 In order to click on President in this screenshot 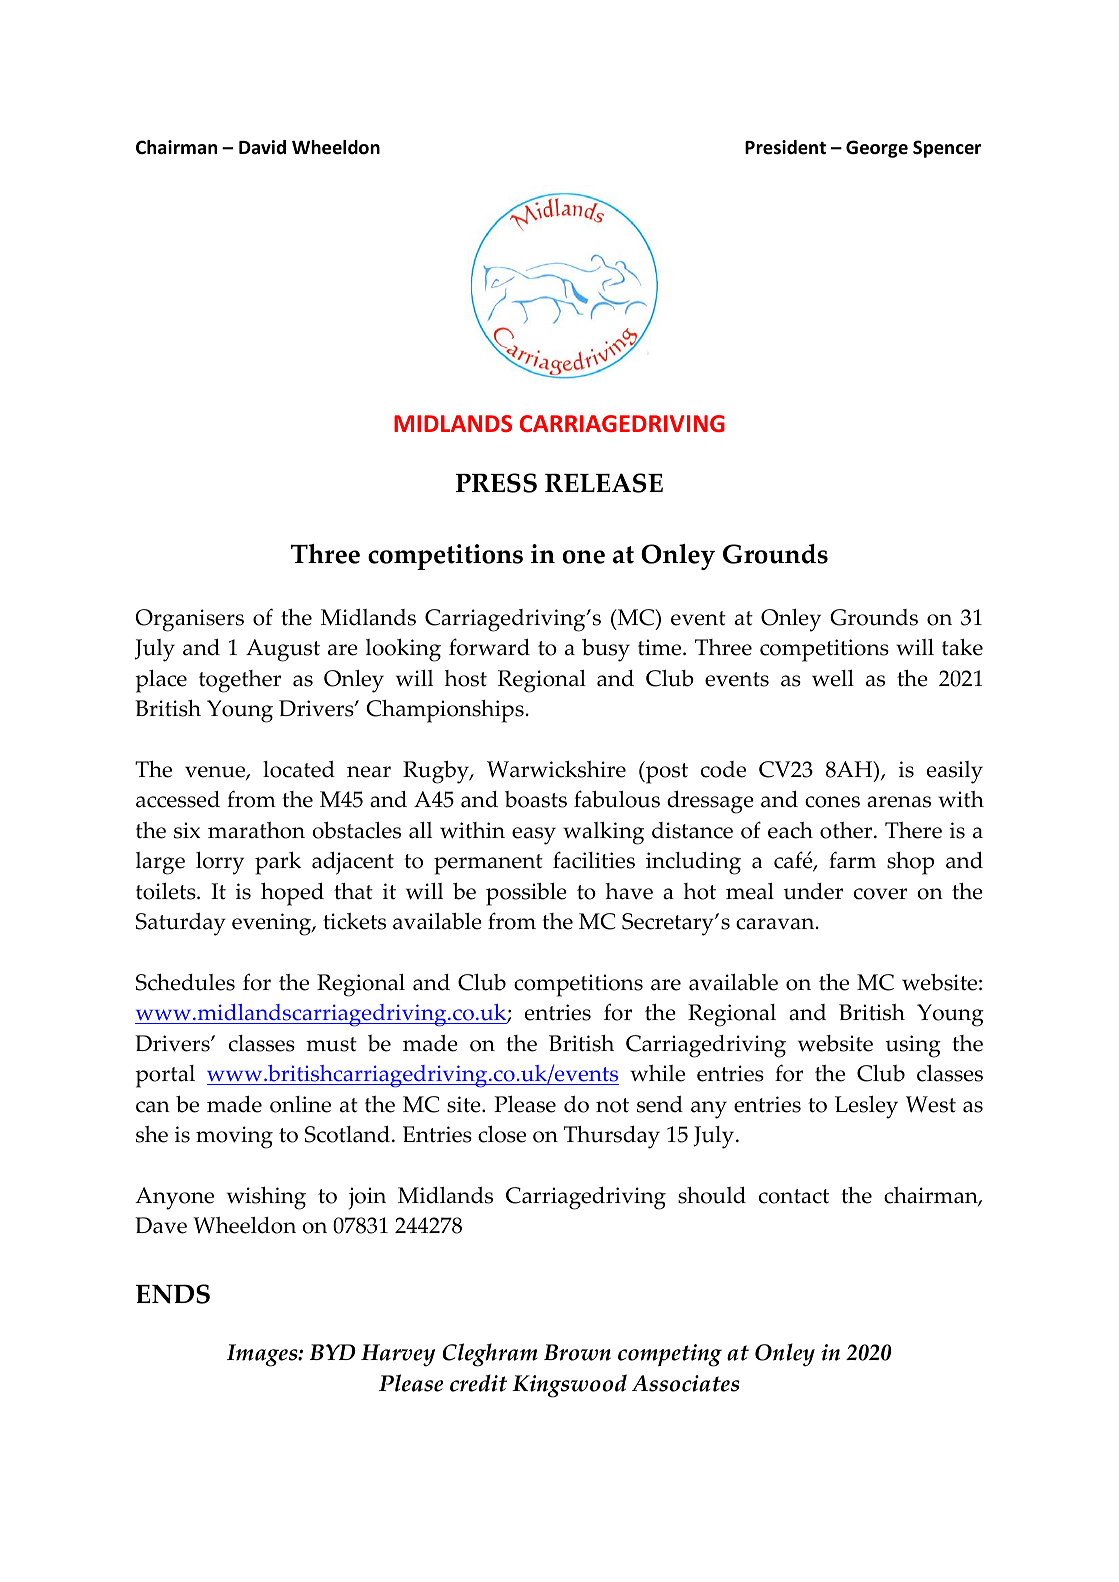, I will do `click(785, 147)`.
